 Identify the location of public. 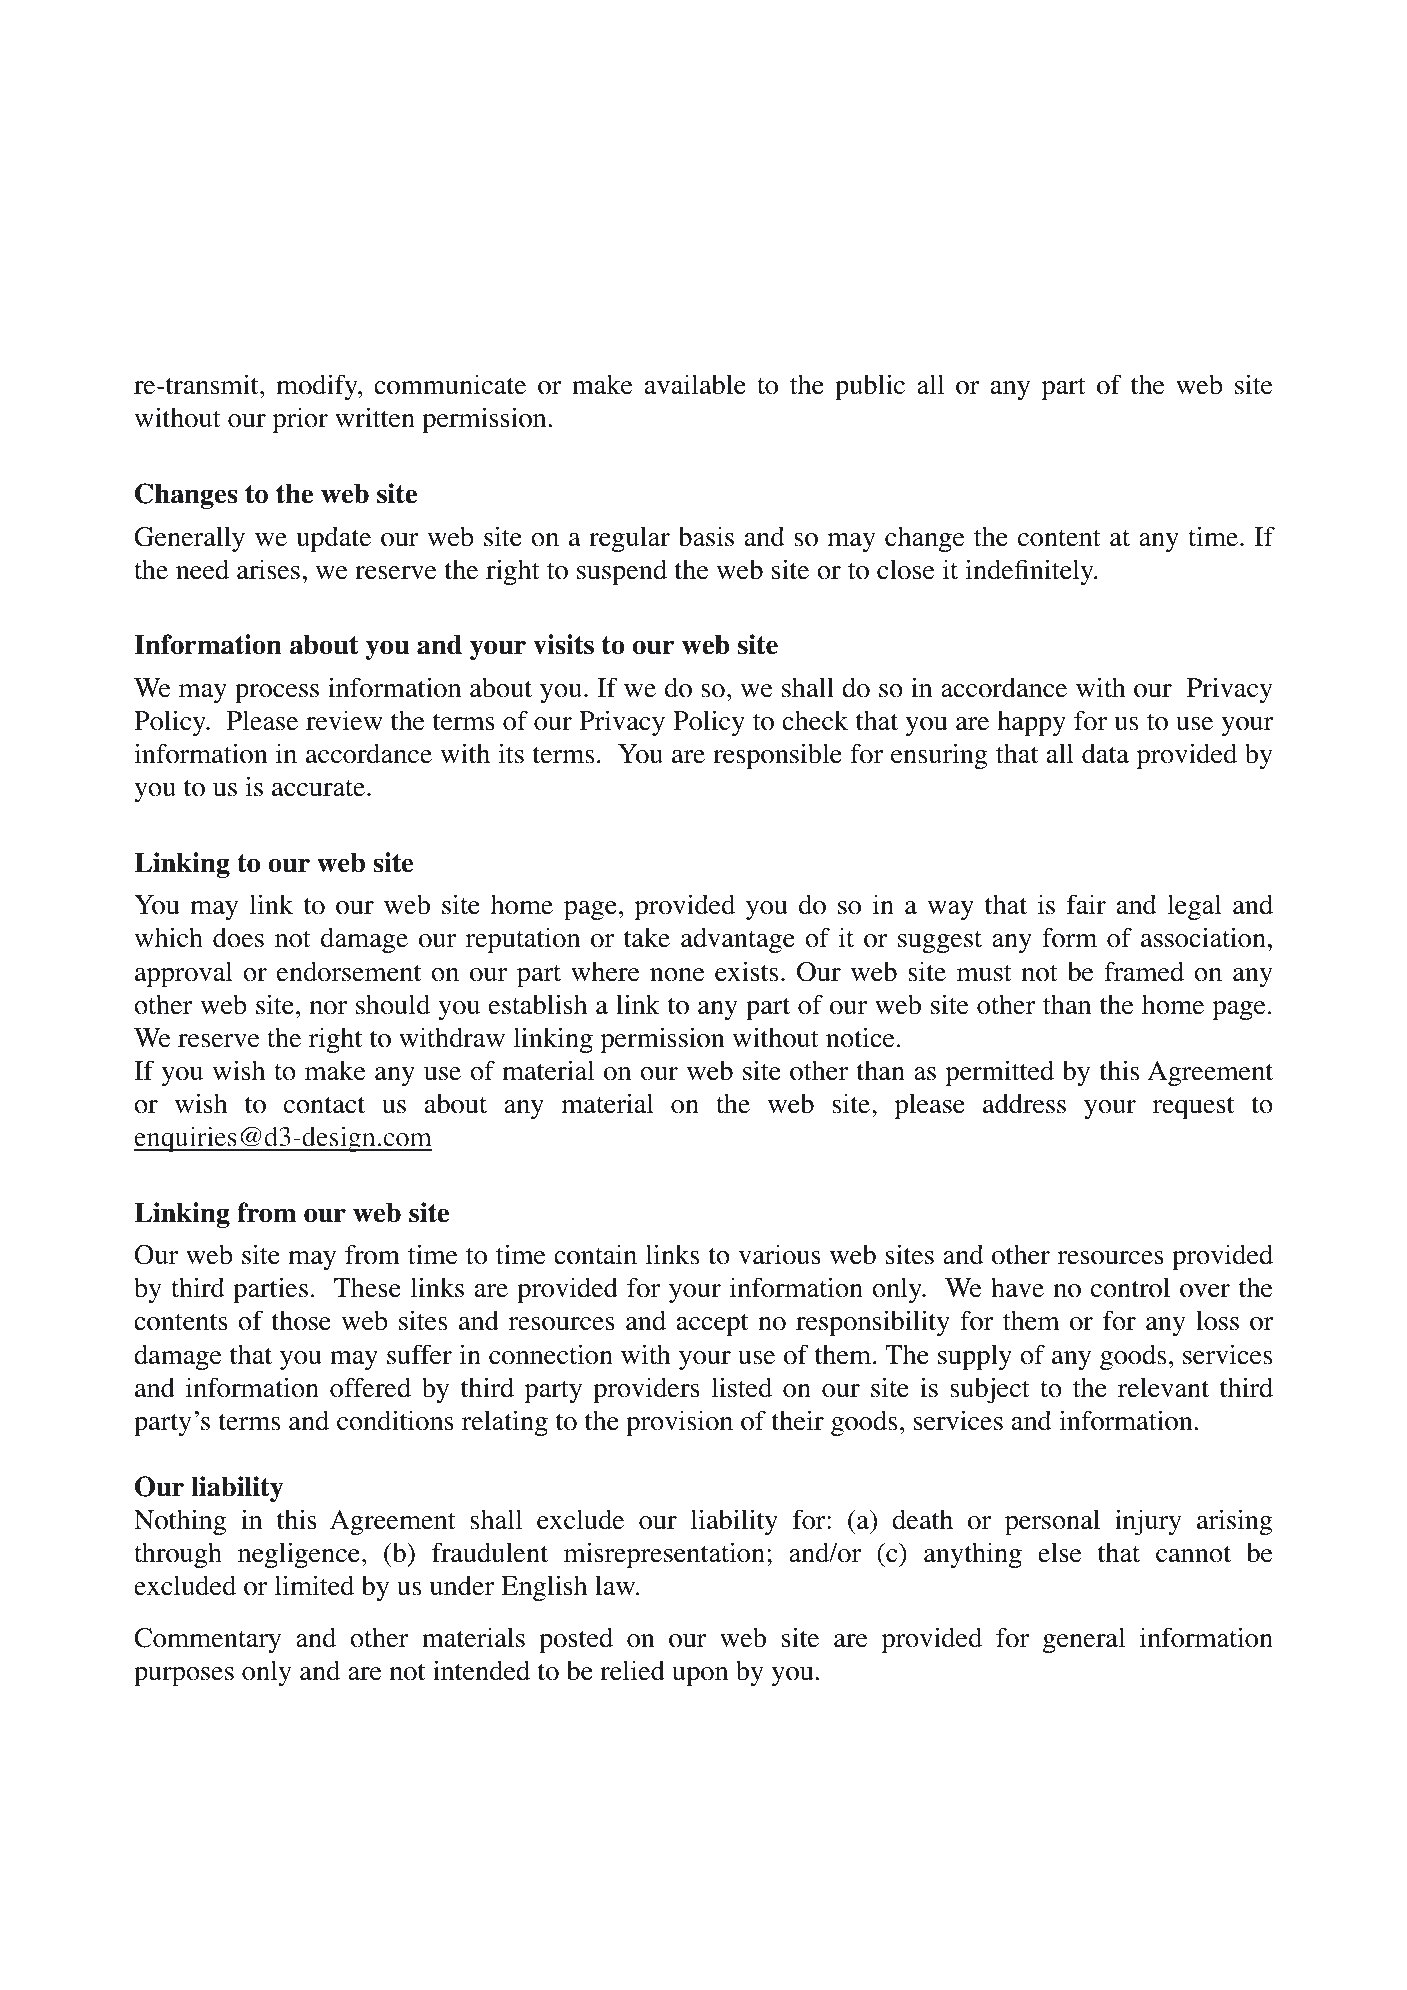
(870, 387).
